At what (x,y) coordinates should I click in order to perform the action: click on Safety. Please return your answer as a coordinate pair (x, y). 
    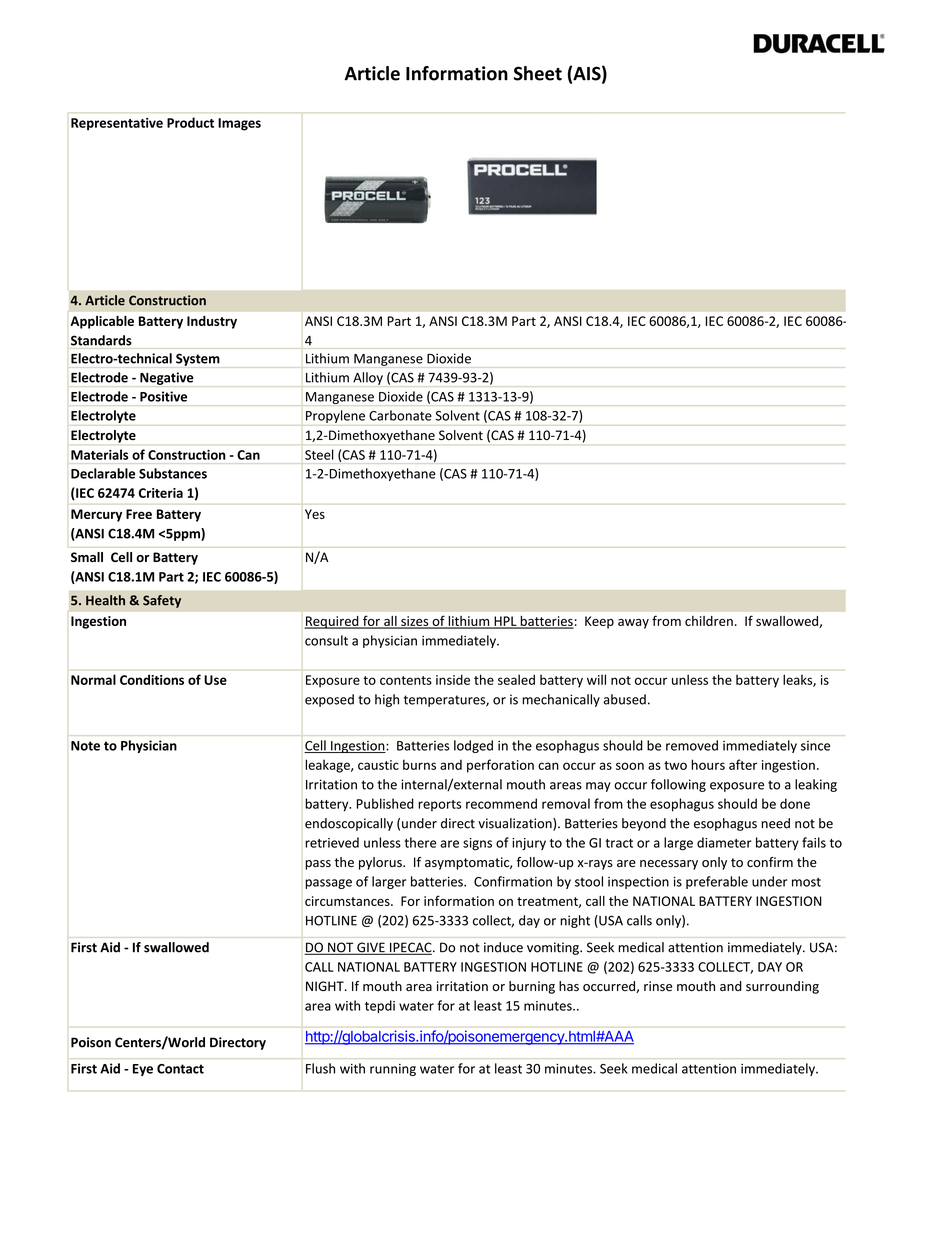
    Looking at the image, I should click on (162, 601).
